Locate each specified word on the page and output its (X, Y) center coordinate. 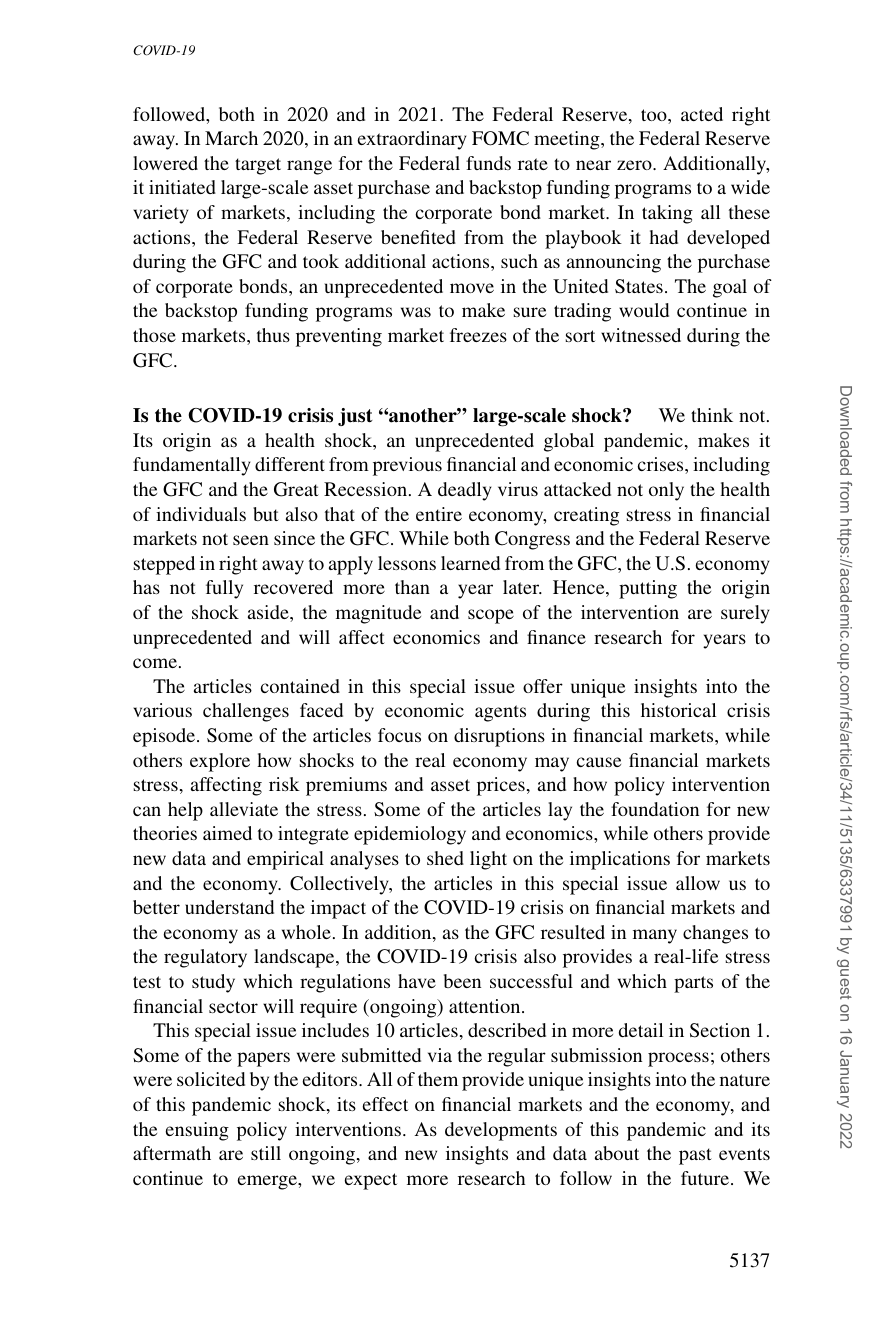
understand (229, 907)
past (695, 1156)
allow (698, 883)
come (155, 663)
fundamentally (191, 466)
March (231, 138)
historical (678, 710)
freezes (478, 335)
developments (501, 1131)
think (712, 415)
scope (491, 616)
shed (445, 858)
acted (702, 114)
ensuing (197, 1131)
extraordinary (411, 140)
